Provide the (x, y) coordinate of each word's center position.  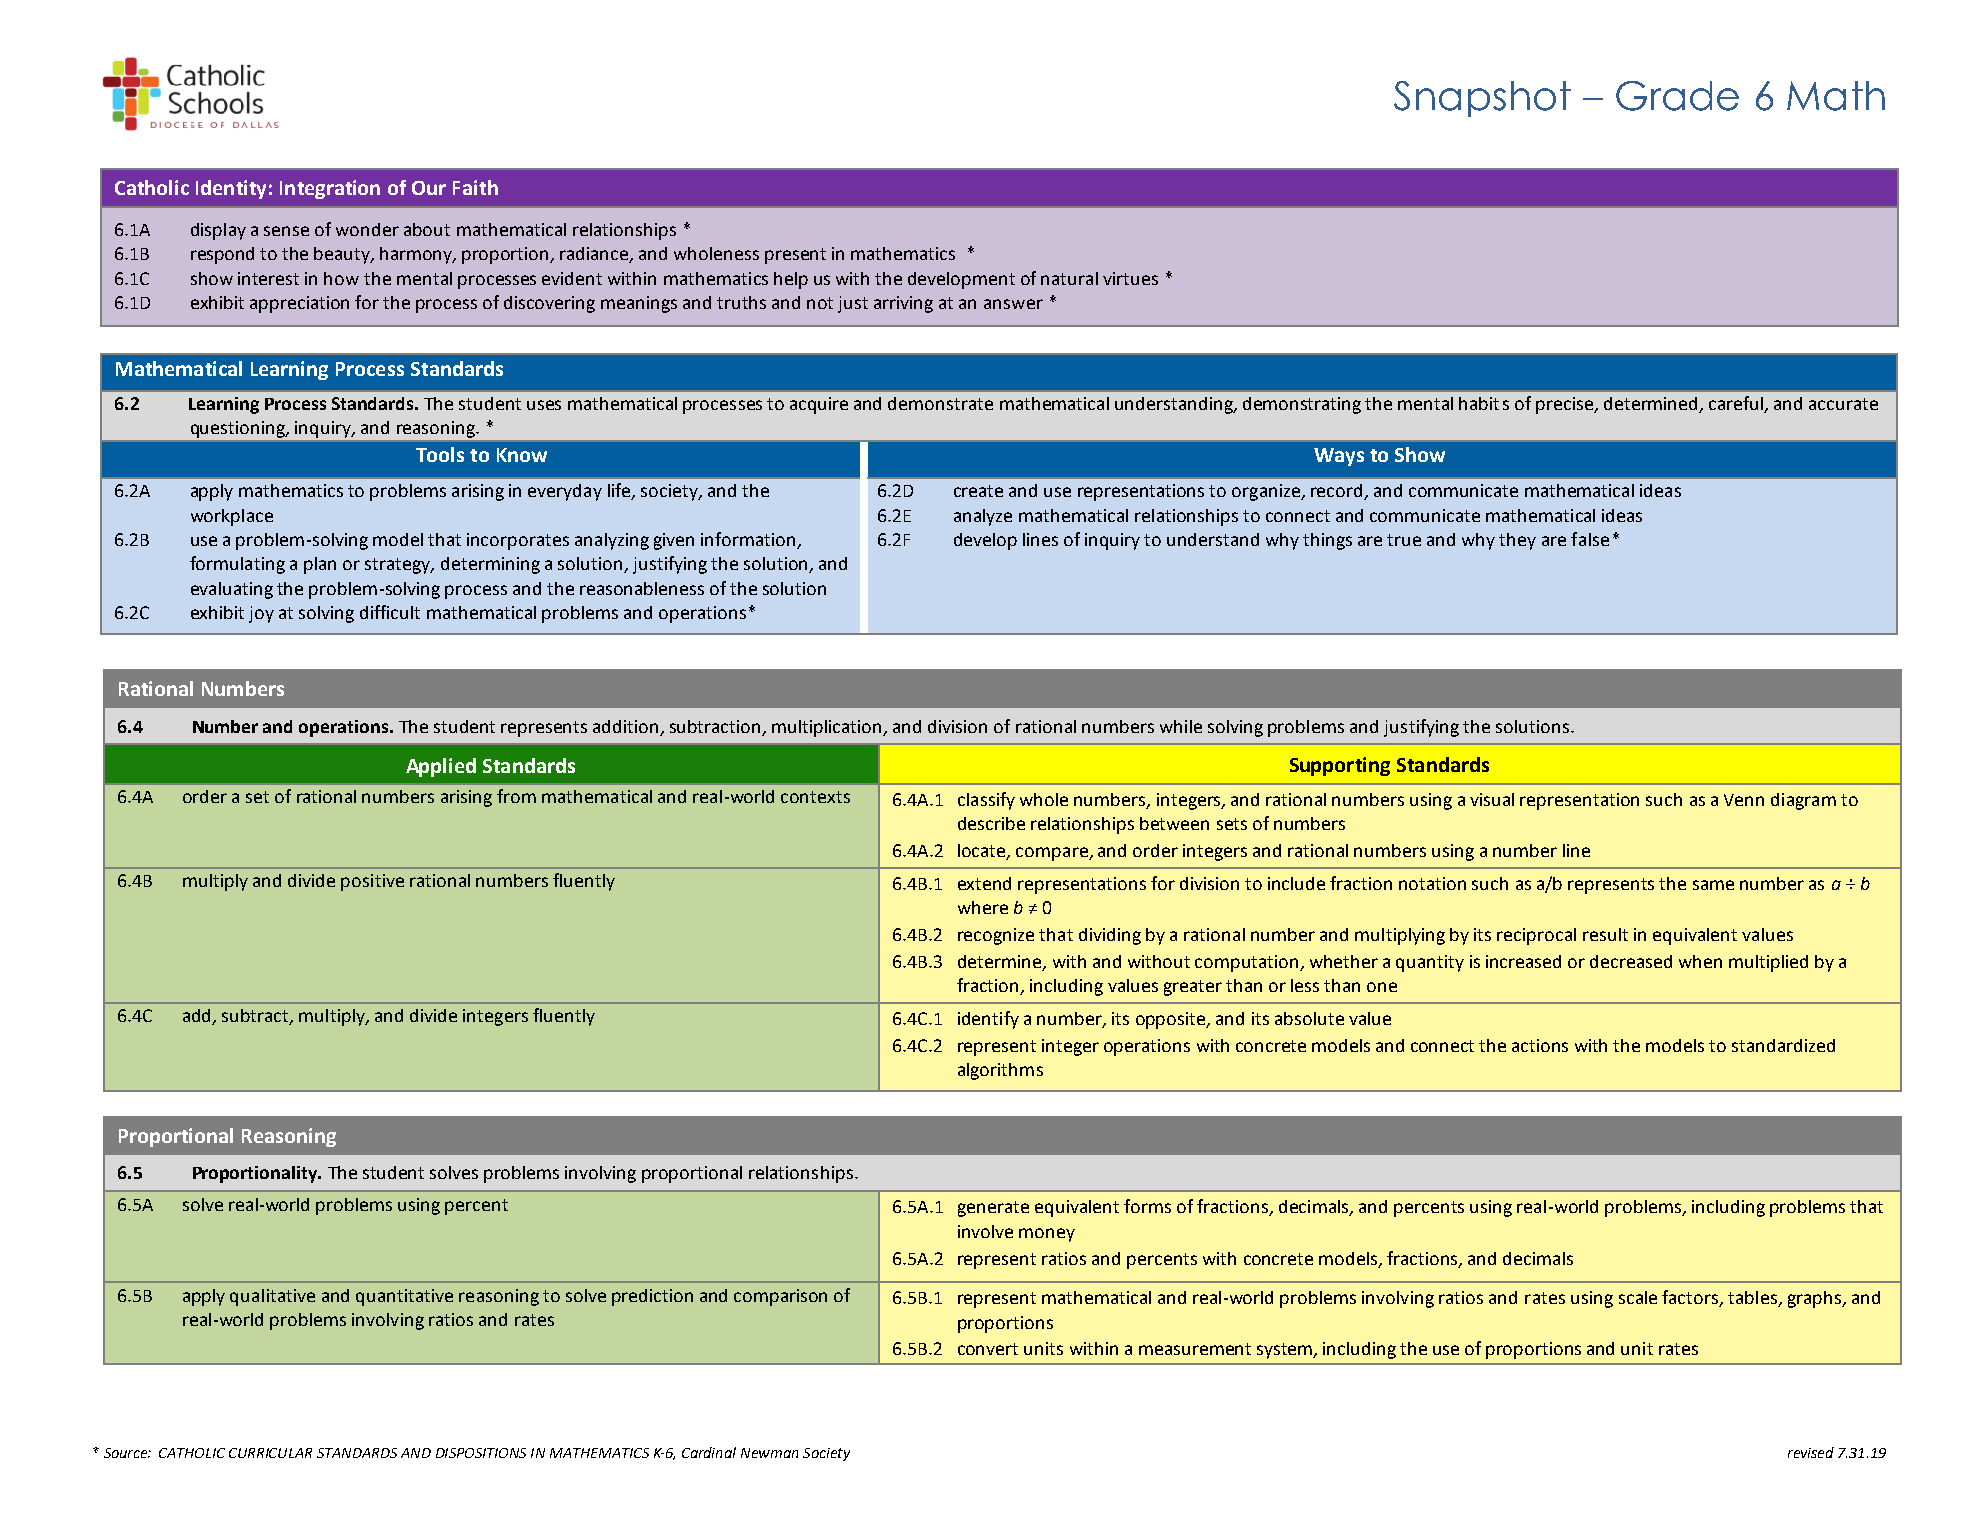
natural (1069, 278)
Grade (1677, 96)
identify (988, 1020)
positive (372, 882)
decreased (1631, 961)
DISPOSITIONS (481, 1453)
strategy (399, 566)
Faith (475, 187)
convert (988, 1349)
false (1590, 539)
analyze (983, 517)
